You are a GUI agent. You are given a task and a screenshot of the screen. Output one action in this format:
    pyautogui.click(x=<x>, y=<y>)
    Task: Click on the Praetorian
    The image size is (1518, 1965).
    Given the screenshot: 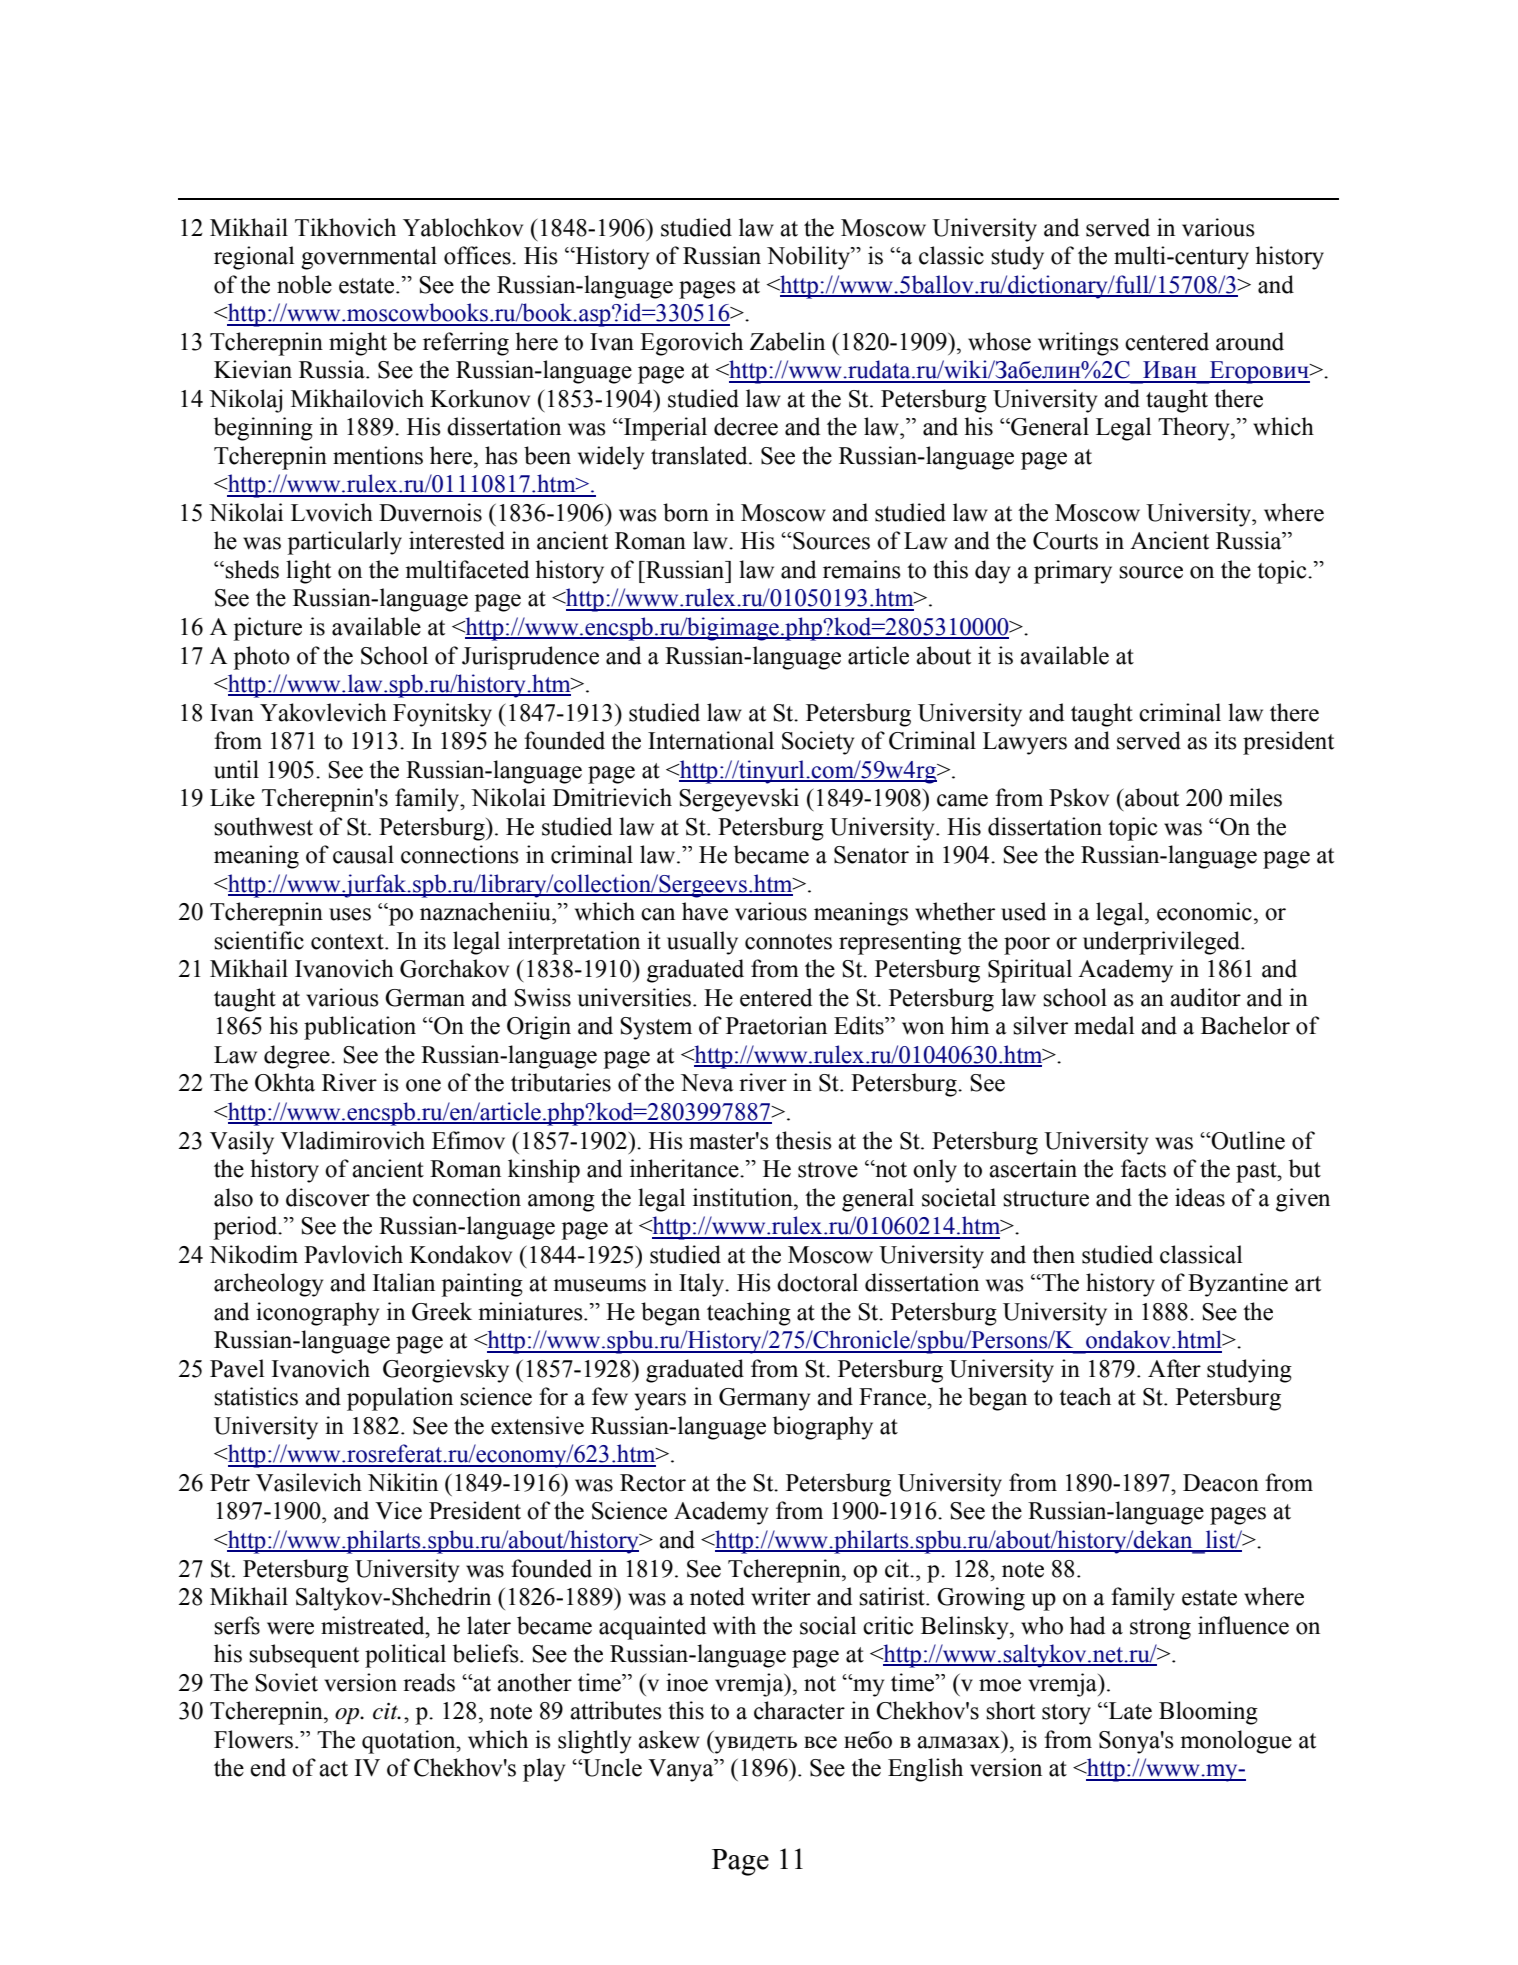 What is the action you would take?
    pyautogui.click(x=776, y=1025)
